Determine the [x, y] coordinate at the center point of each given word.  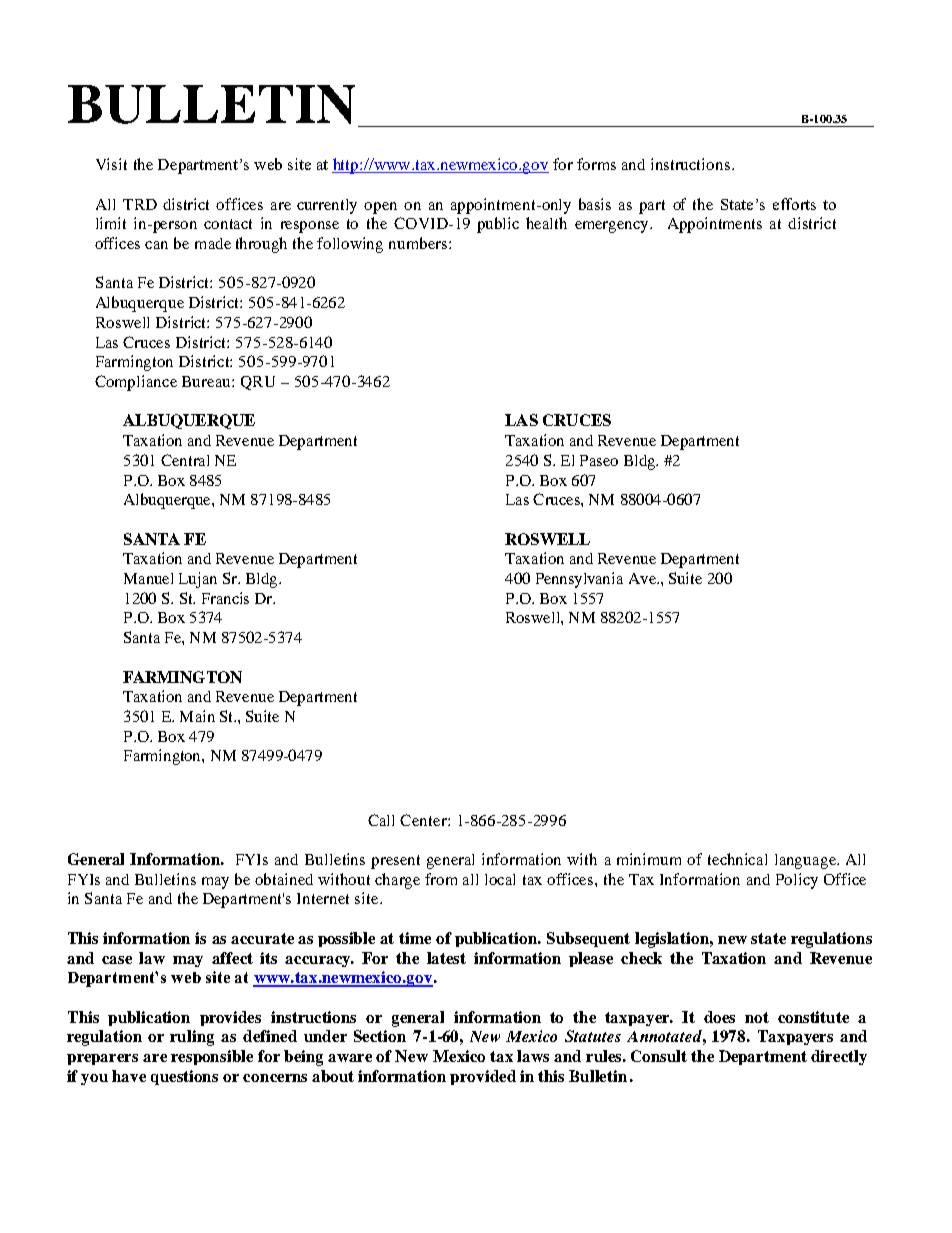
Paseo [599, 460]
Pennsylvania [579, 580]
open [380, 208]
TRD [140, 204]
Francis [225, 598]
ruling [192, 1038]
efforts [794, 204]
